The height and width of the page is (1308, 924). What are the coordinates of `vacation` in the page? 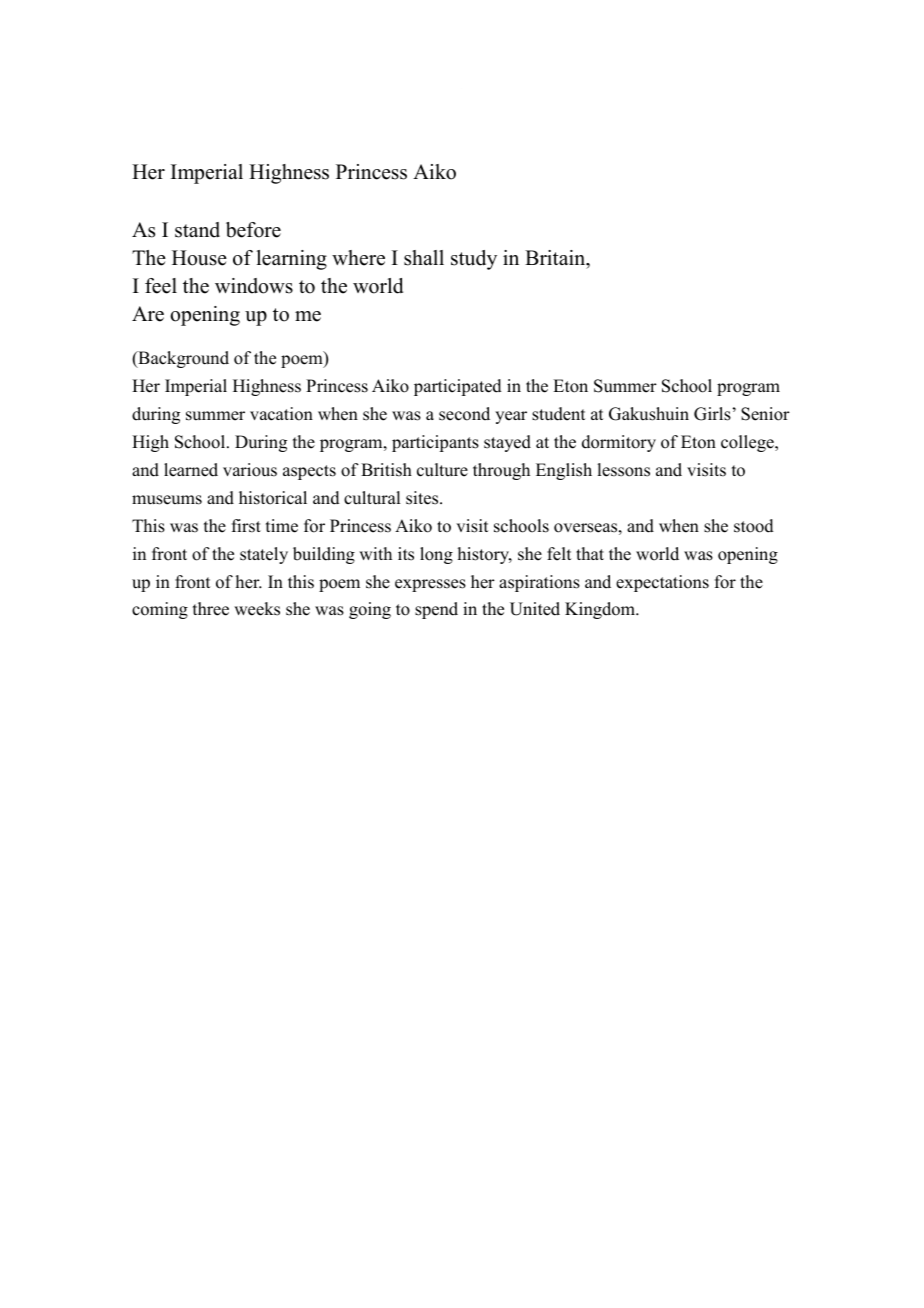 It's located at (281, 414).
